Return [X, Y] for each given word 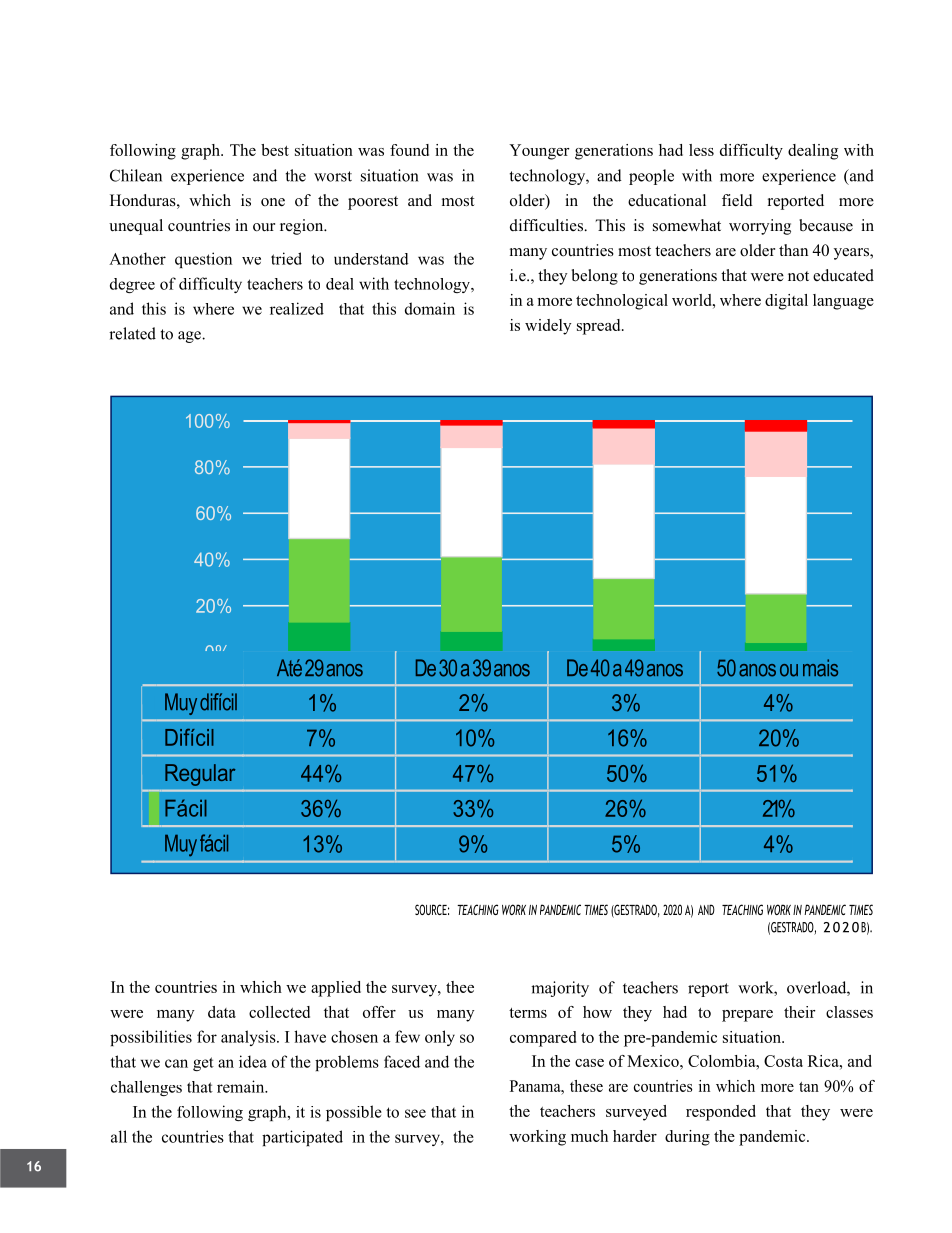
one [273, 202]
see [415, 1113]
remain [242, 1086]
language [843, 302]
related [132, 333]
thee [460, 987]
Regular [200, 775]
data [222, 1012]
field [737, 200]
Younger [539, 152]
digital [786, 302]
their [800, 1012]
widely [548, 327]
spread [600, 327]
